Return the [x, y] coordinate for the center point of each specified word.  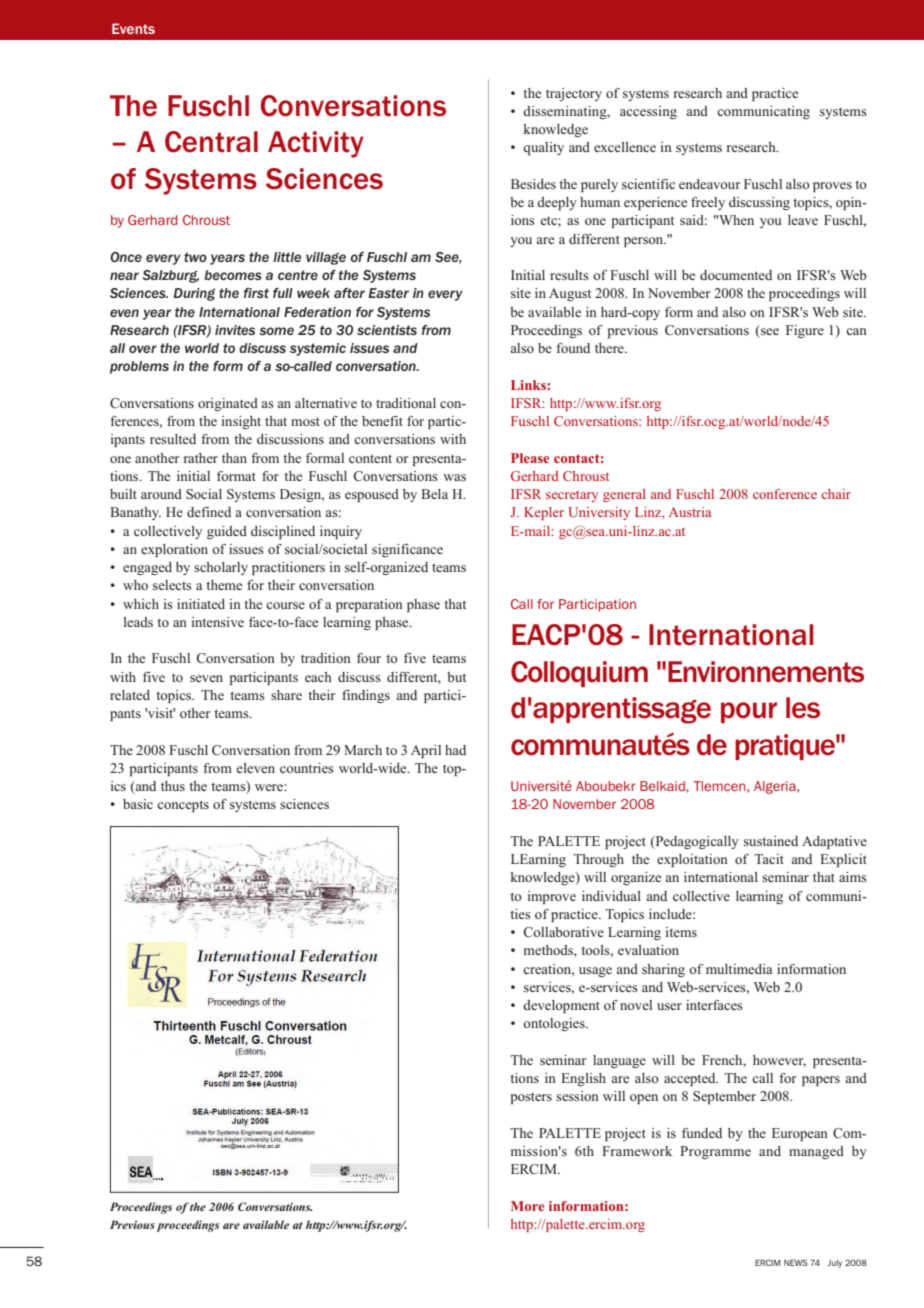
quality [543, 148]
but [456, 677]
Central [211, 142]
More [527, 1206]
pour [749, 712]
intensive [218, 622]
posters [531, 1098]
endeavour [709, 184]
